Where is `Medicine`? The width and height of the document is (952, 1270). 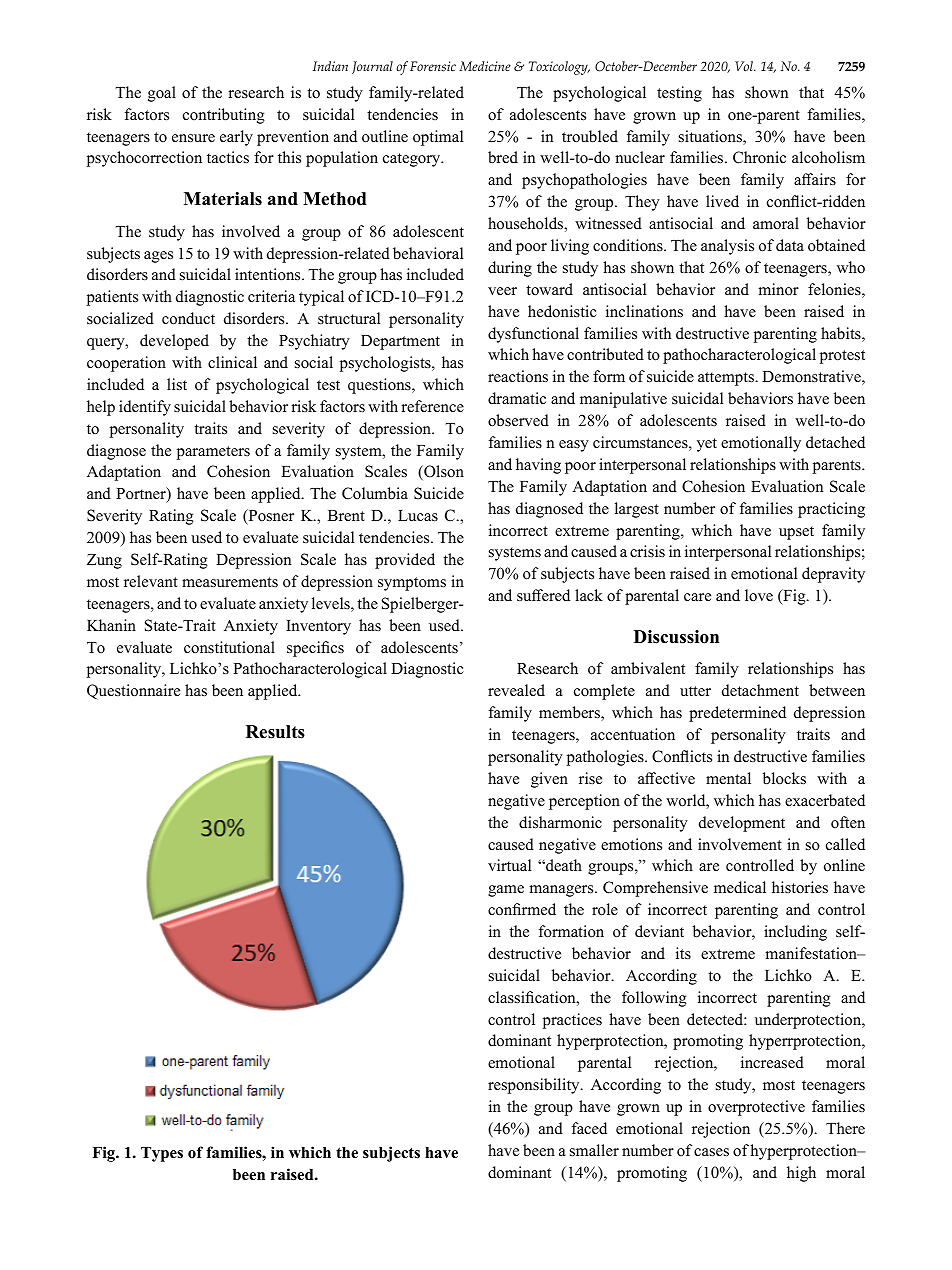
Medicine is located at coordinates (485, 66).
